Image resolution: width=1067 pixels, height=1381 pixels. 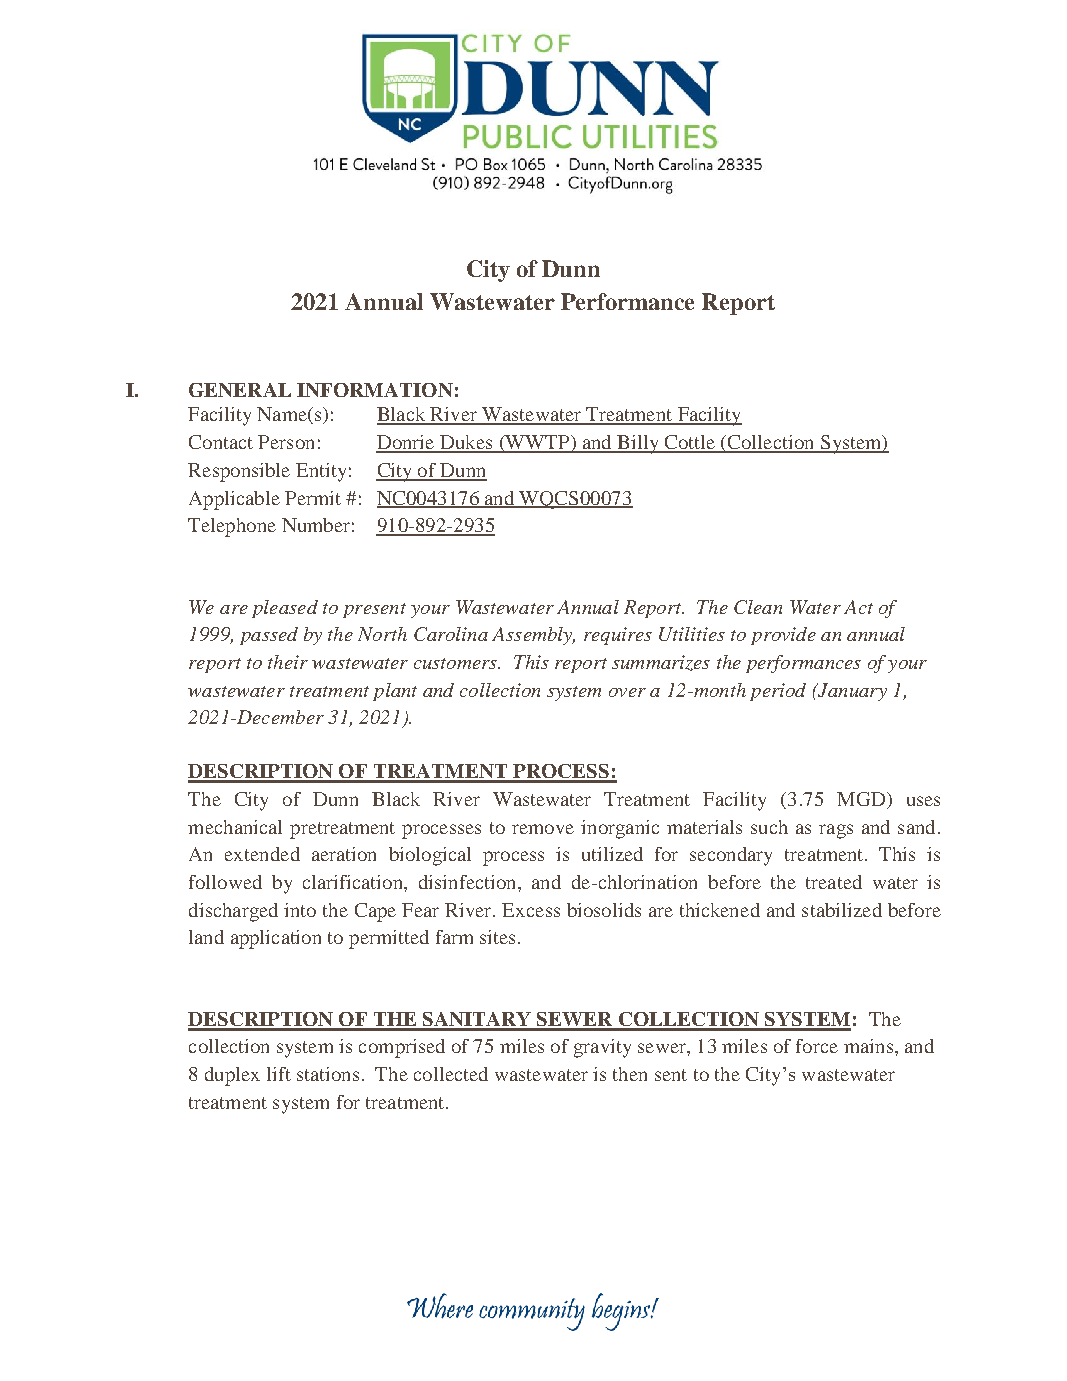 I want to click on over, so click(x=627, y=692).
